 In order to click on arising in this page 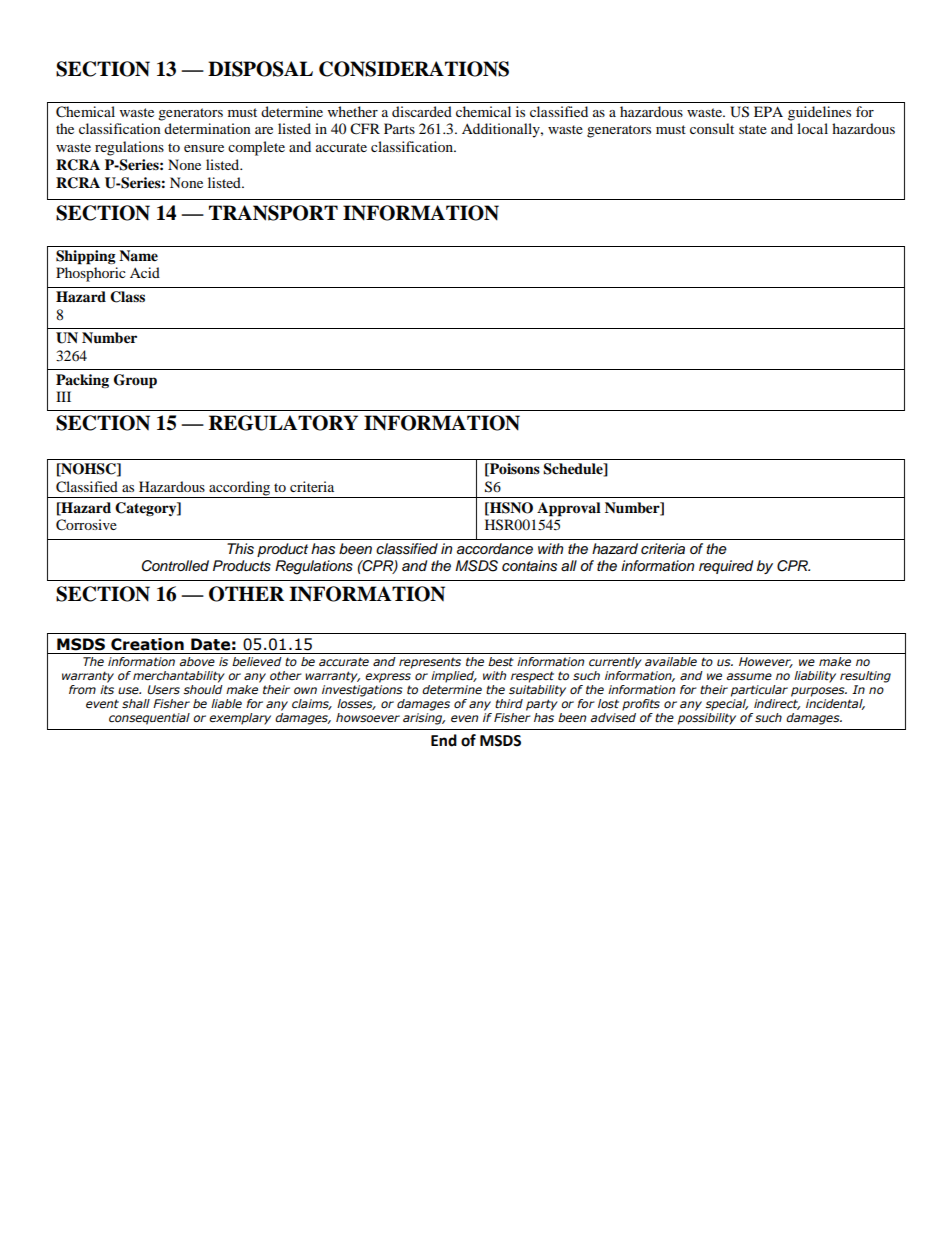, I will do `click(424, 719)`.
